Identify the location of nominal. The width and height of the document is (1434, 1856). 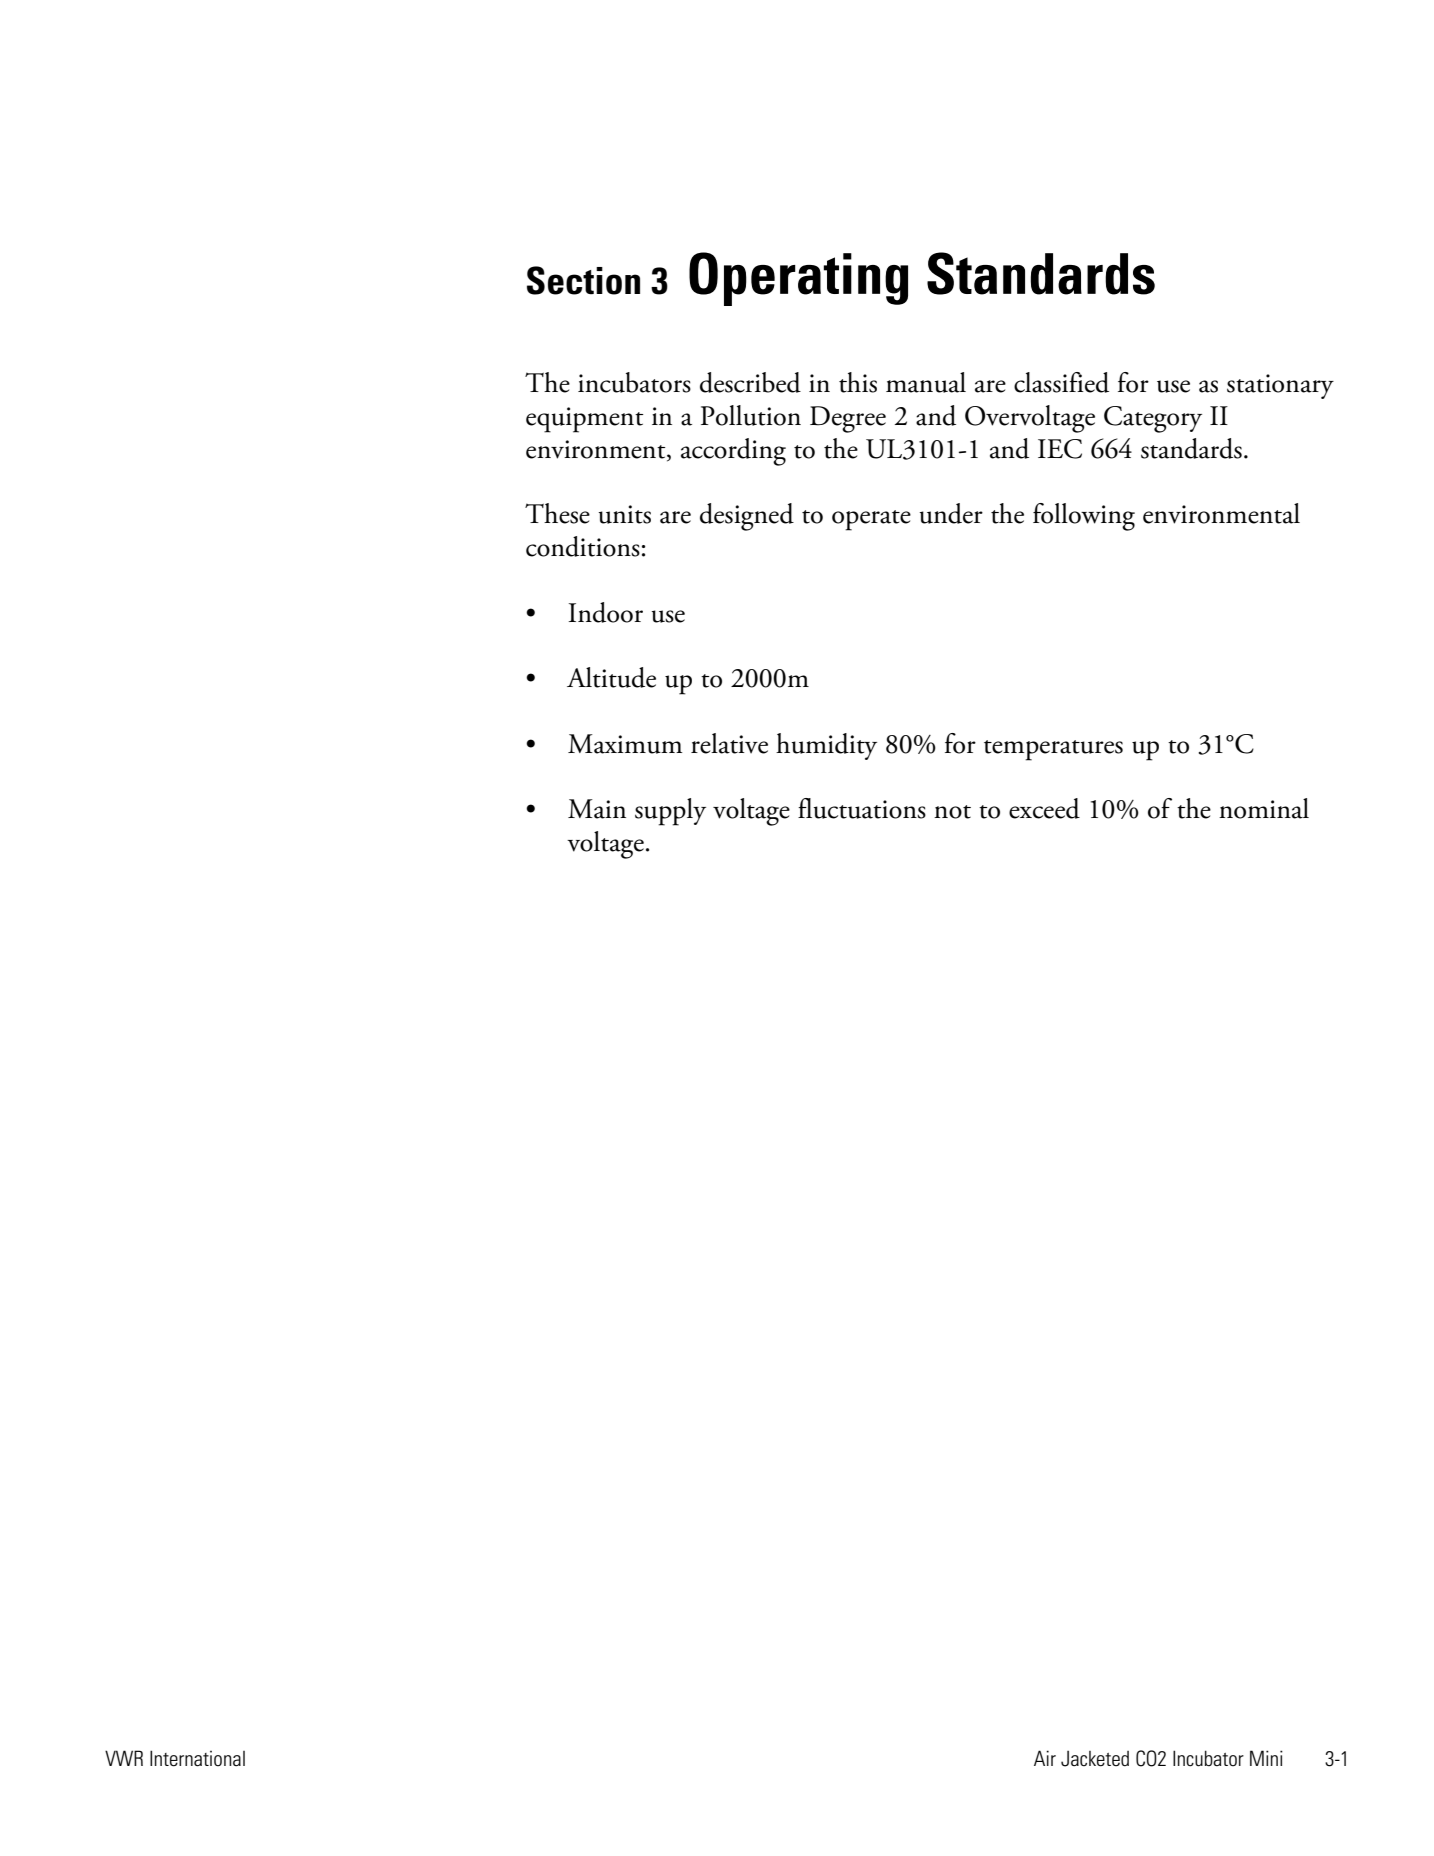
(1264, 808).
